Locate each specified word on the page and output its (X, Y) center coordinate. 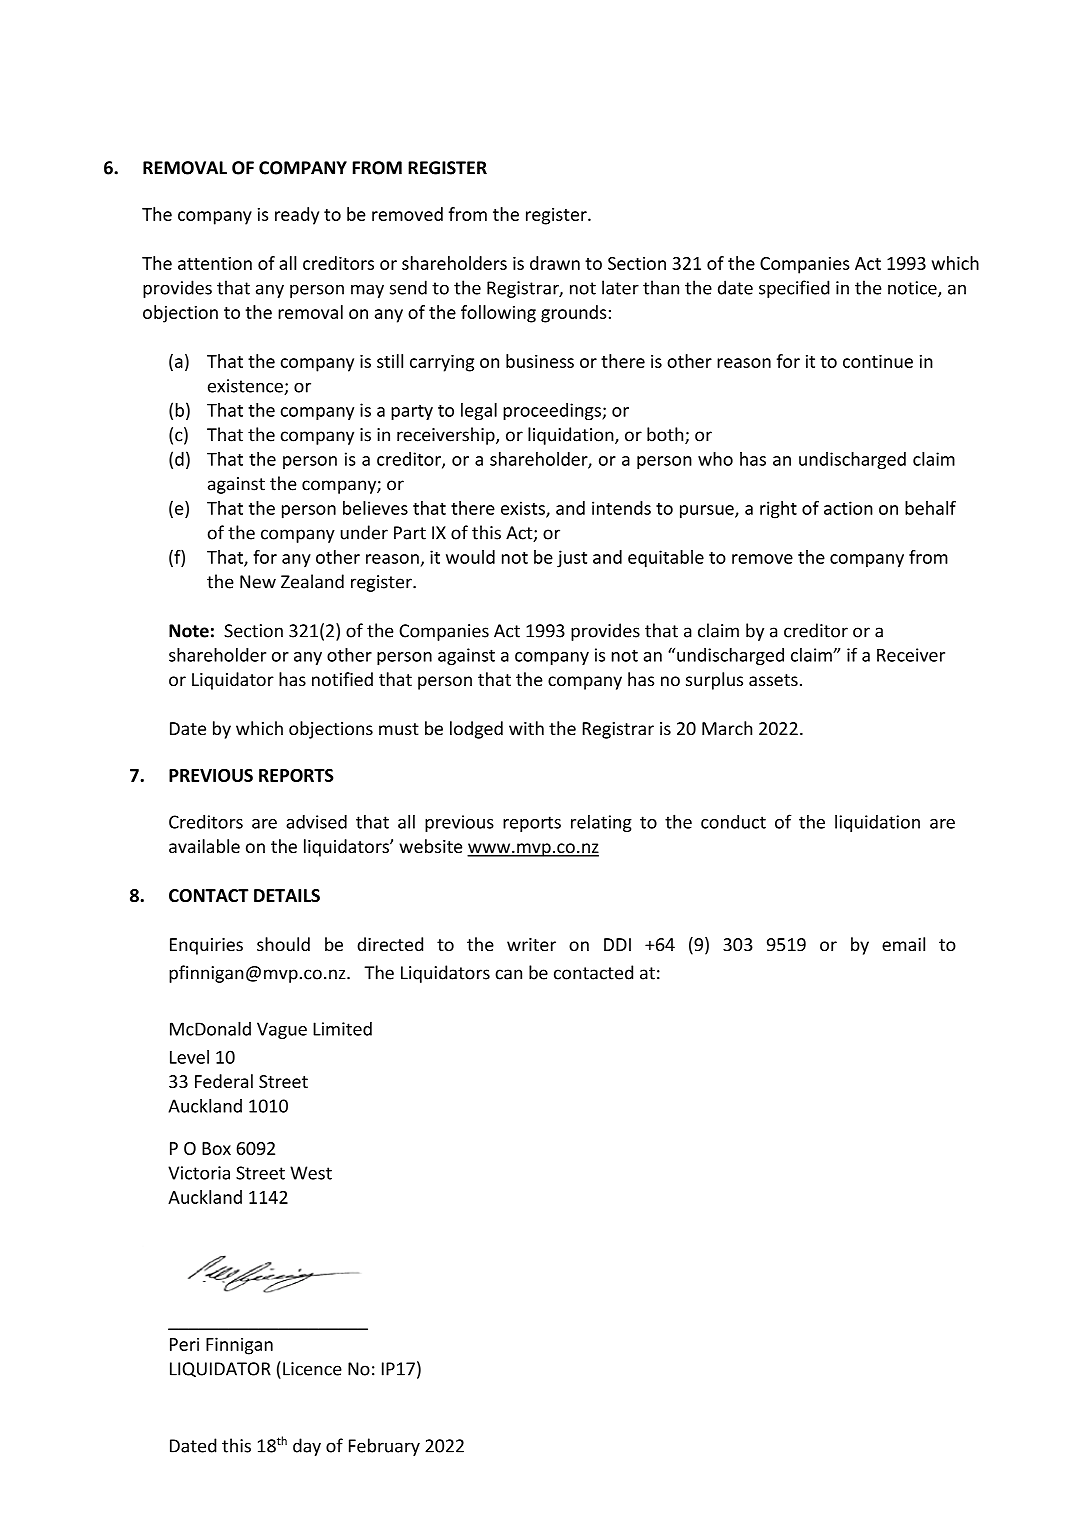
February (384, 1447)
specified (794, 289)
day (307, 1447)
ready (297, 216)
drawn (555, 263)
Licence (312, 1369)
